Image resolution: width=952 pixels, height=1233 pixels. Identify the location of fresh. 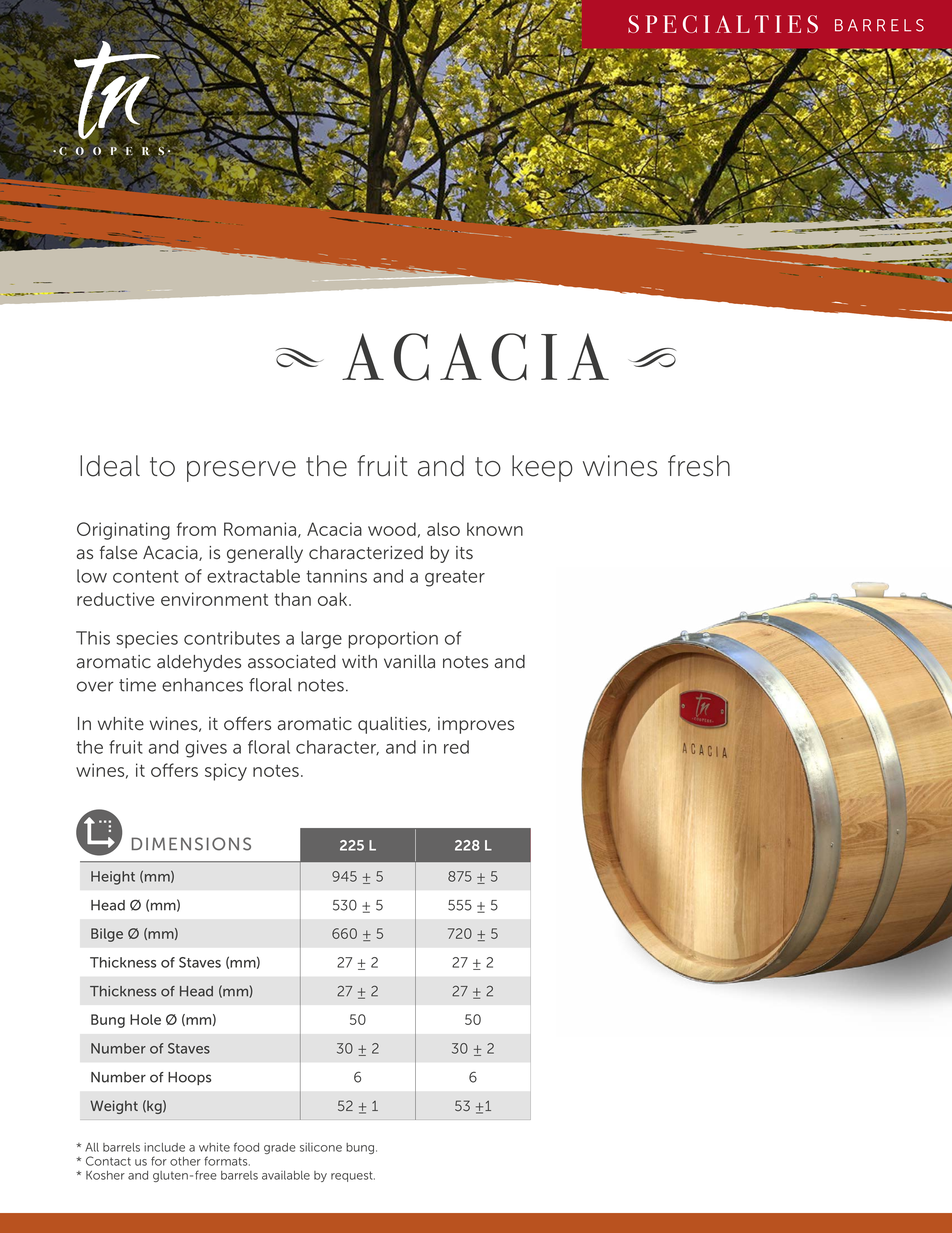
(699, 466).
